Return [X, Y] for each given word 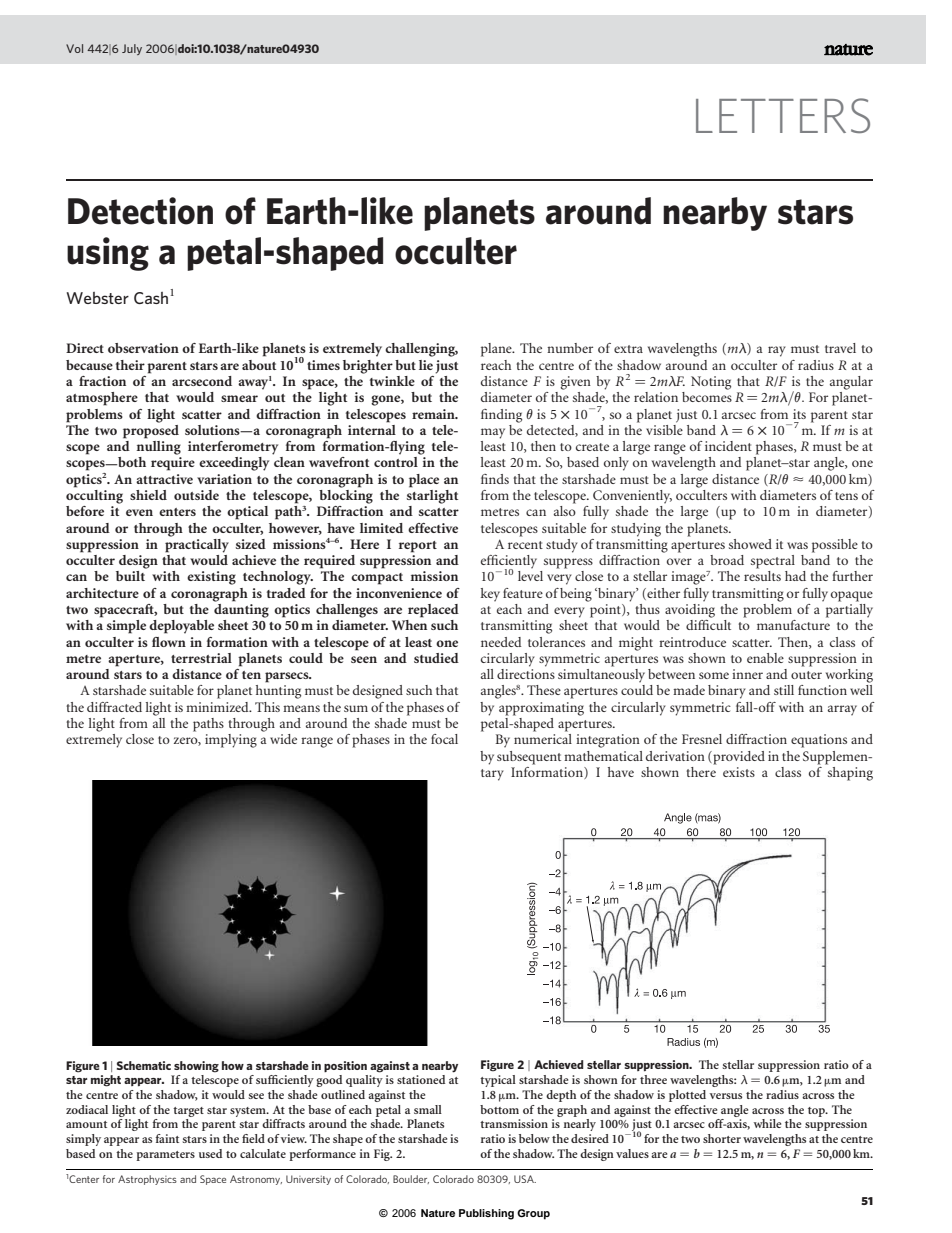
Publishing [486, 1214]
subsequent [529, 758]
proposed [151, 430]
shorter [722, 1138]
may [493, 433]
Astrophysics [147, 1180]
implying [231, 741]
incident [728, 446]
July [132, 49]
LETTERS [783, 115]
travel [840, 348]
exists [739, 772]
